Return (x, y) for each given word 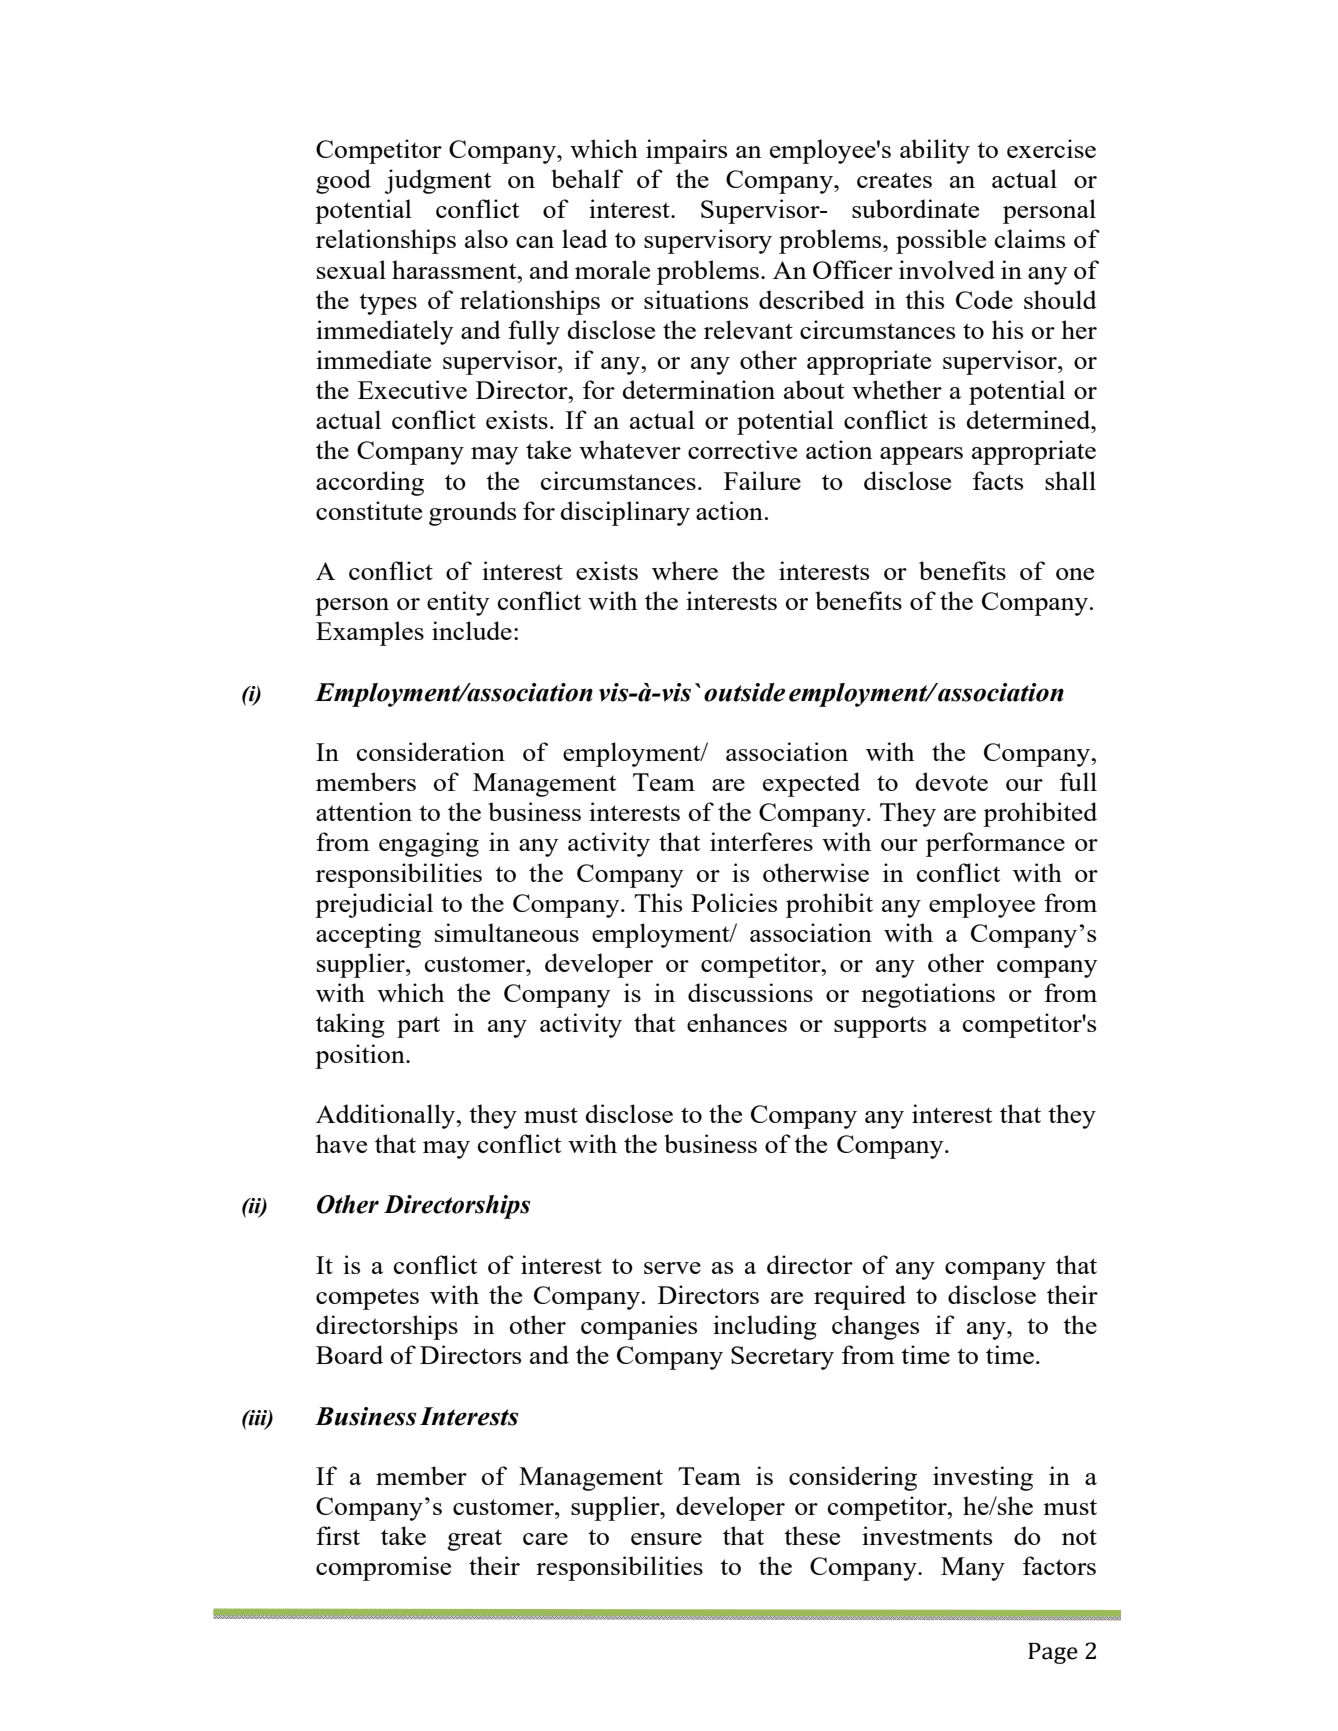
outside (744, 692)
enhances (737, 1022)
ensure (666, 1539)
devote (951, 781)
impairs (686, 151)
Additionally (387, 1116)
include (472, 630)
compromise (383, 1568)
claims (1030, 238)
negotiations (928, 995)
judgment (438, 181)
